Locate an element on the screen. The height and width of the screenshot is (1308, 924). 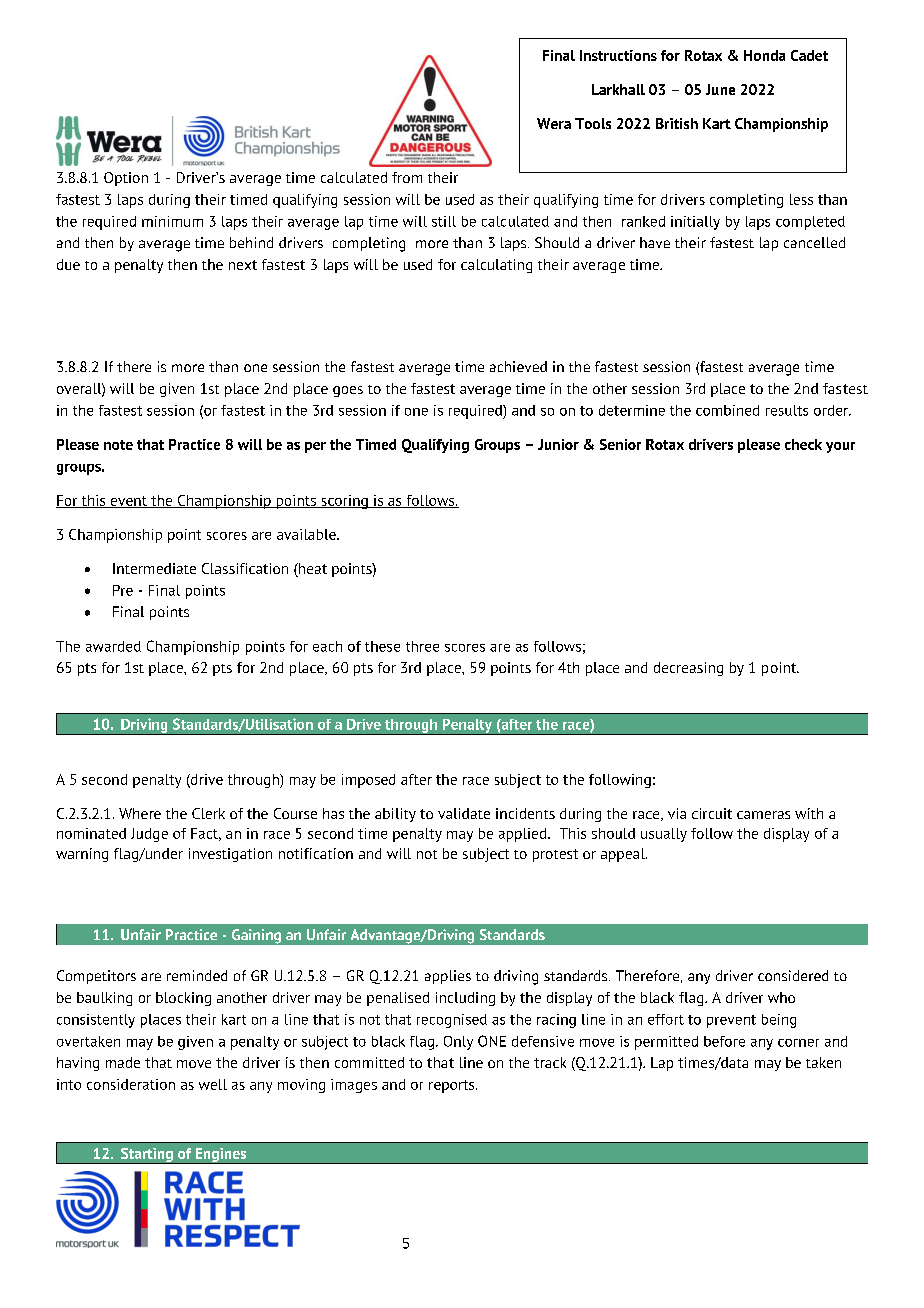
decreasing is located at coordinates (688, 669).
